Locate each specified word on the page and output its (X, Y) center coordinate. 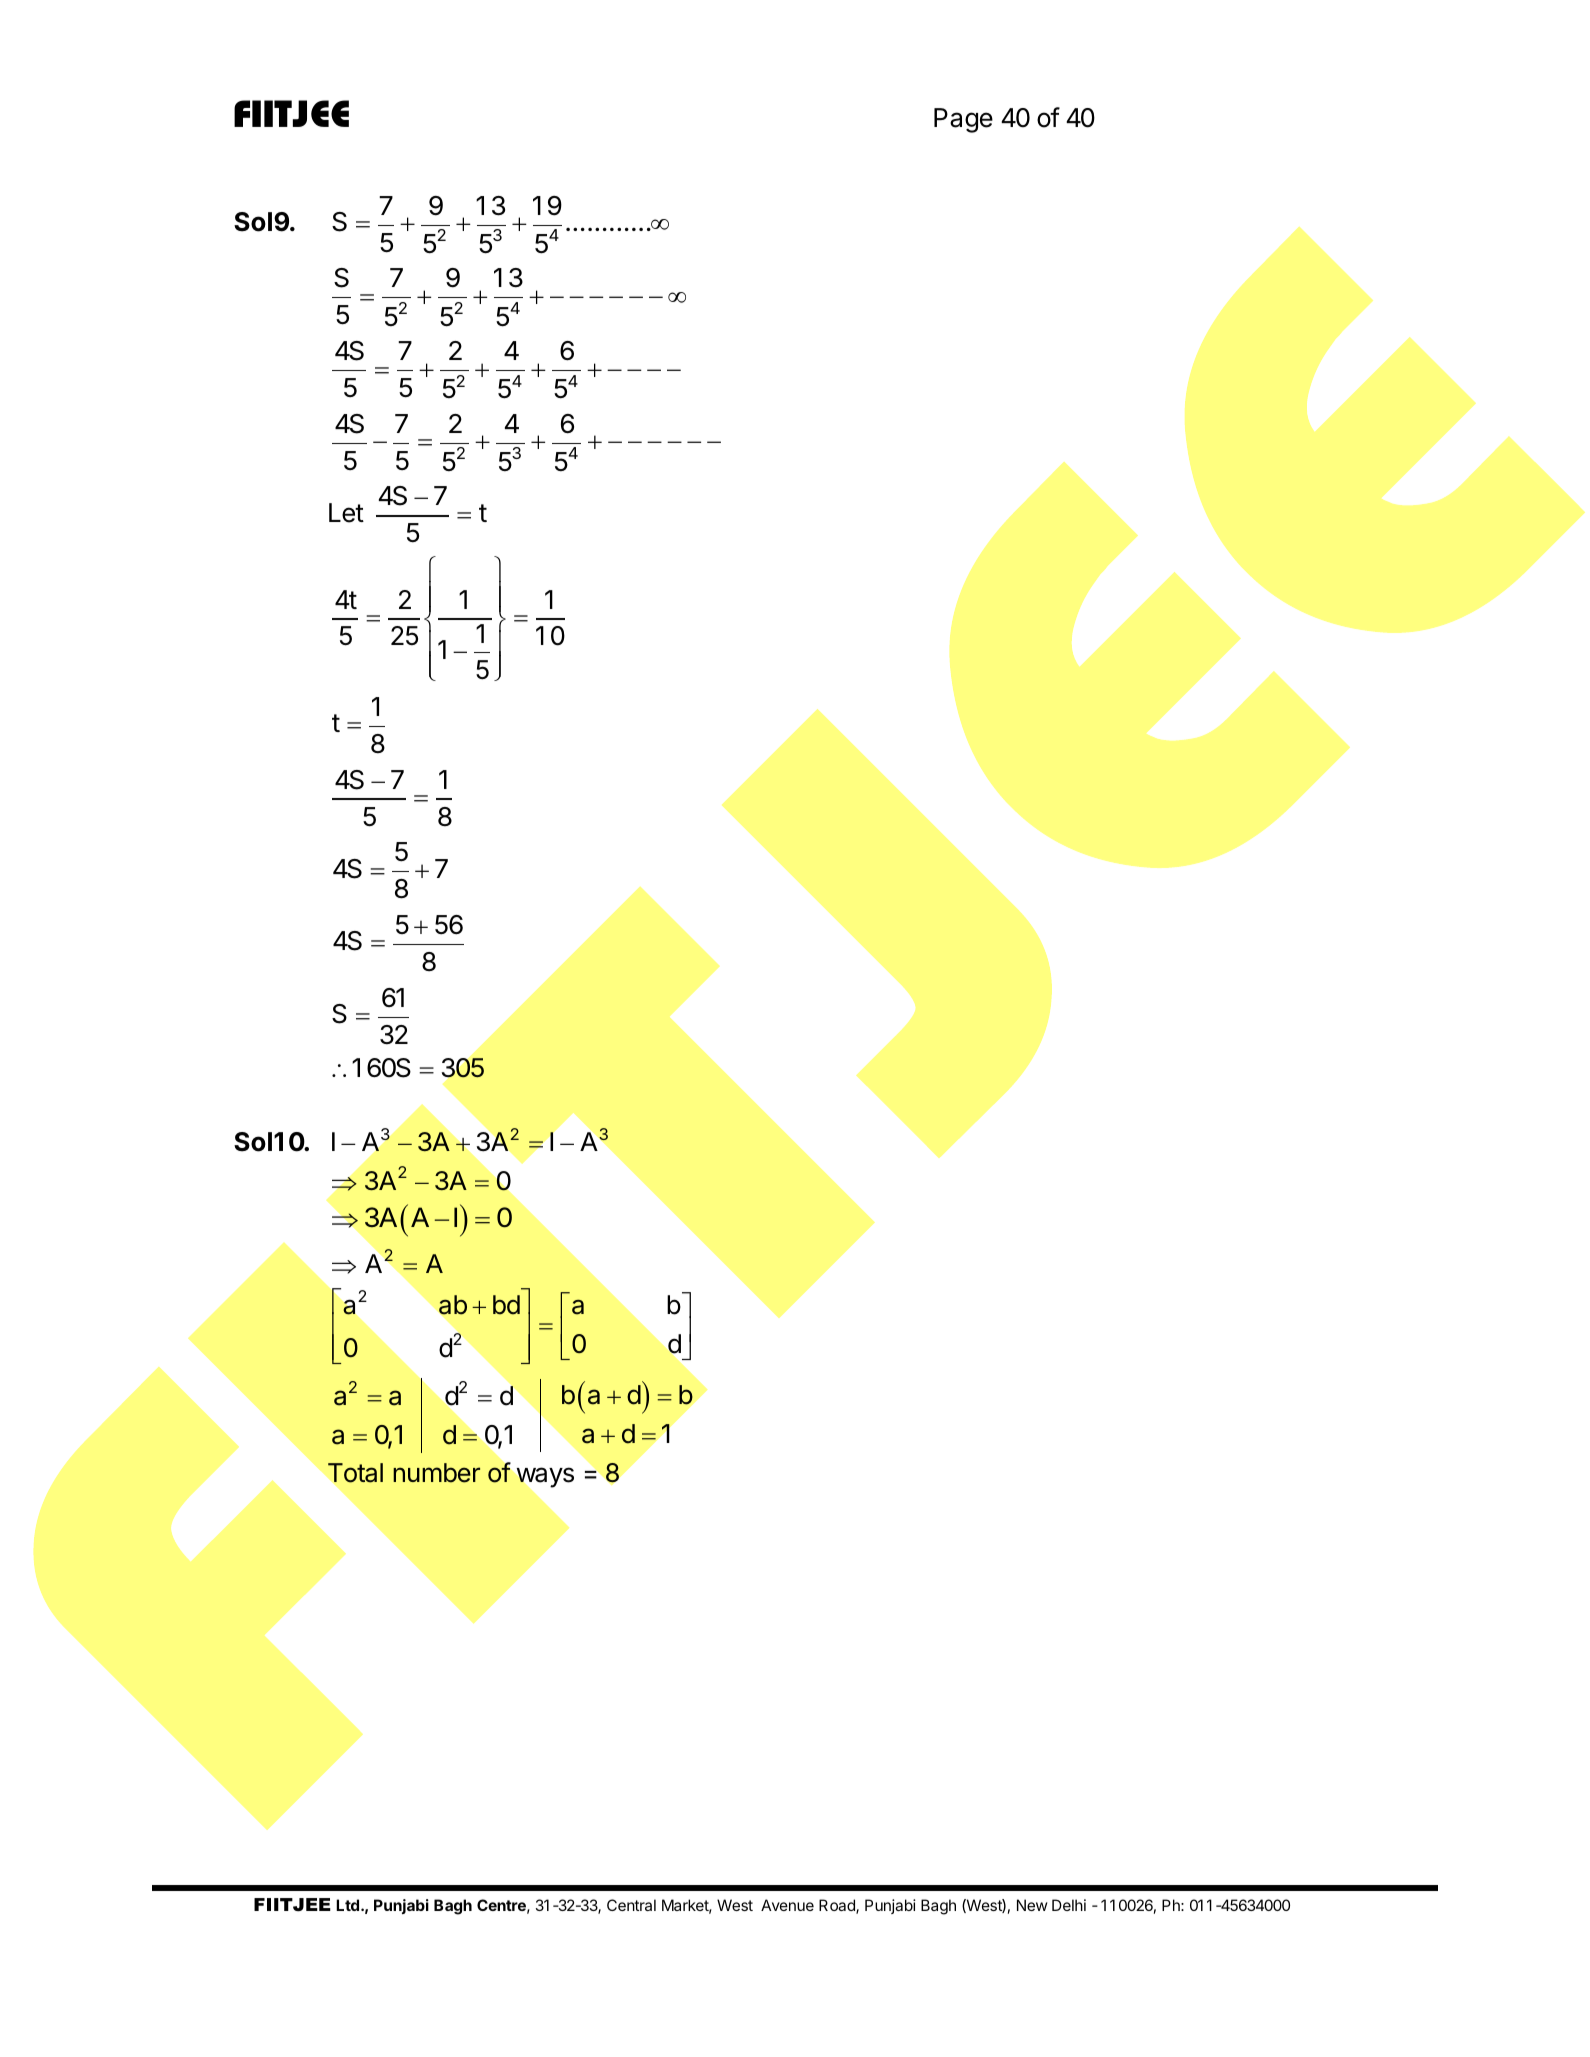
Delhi (1069, 1905)
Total (355, 1473)
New (1032, 1905)
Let (346, 513)
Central (631, 1905)
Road (838, 1906)
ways (545, 1477)
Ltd (347, 1905)
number (436, 1473)
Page (963, 120)
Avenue (787, 1905)
